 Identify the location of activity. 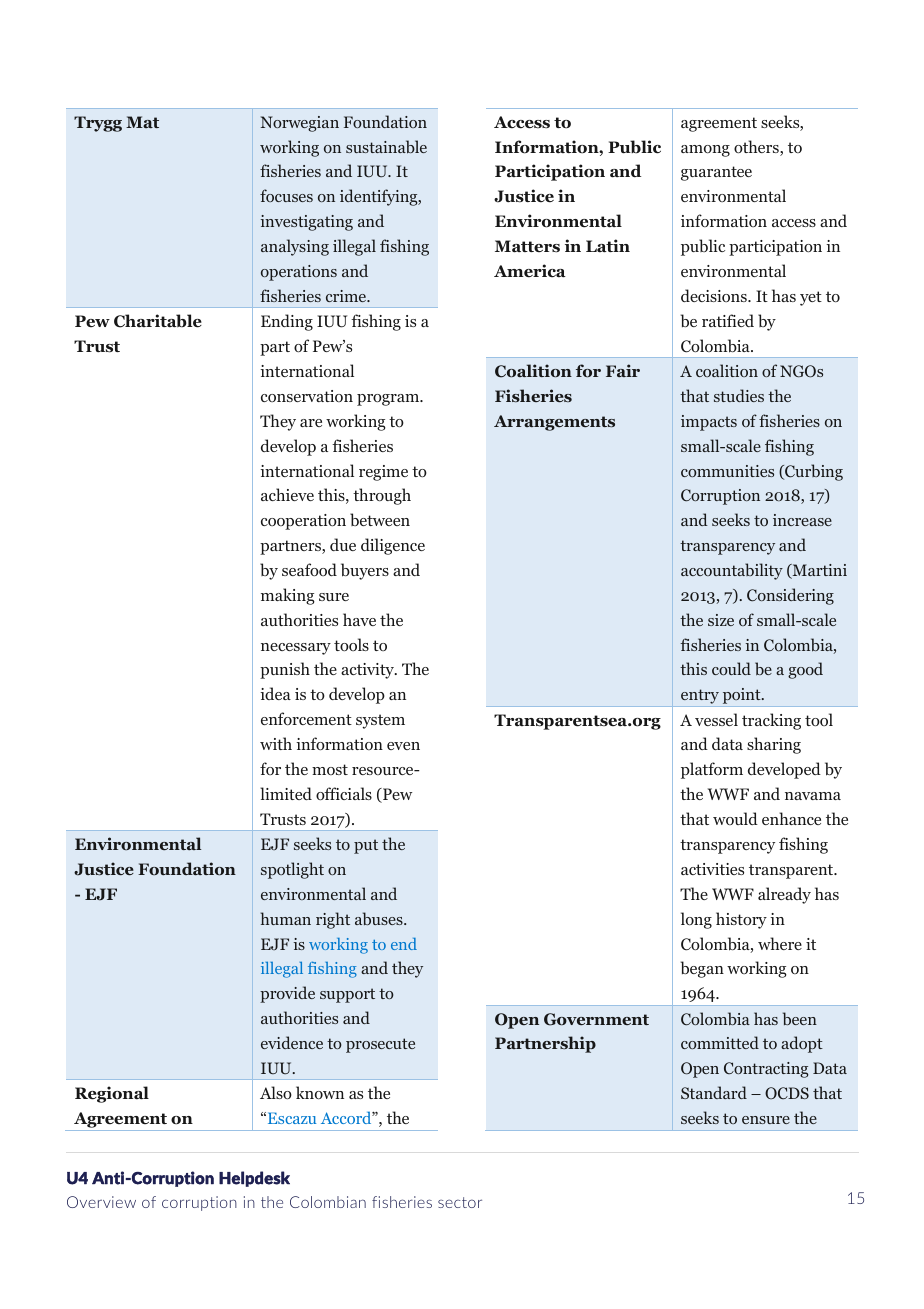
(368, 671).
